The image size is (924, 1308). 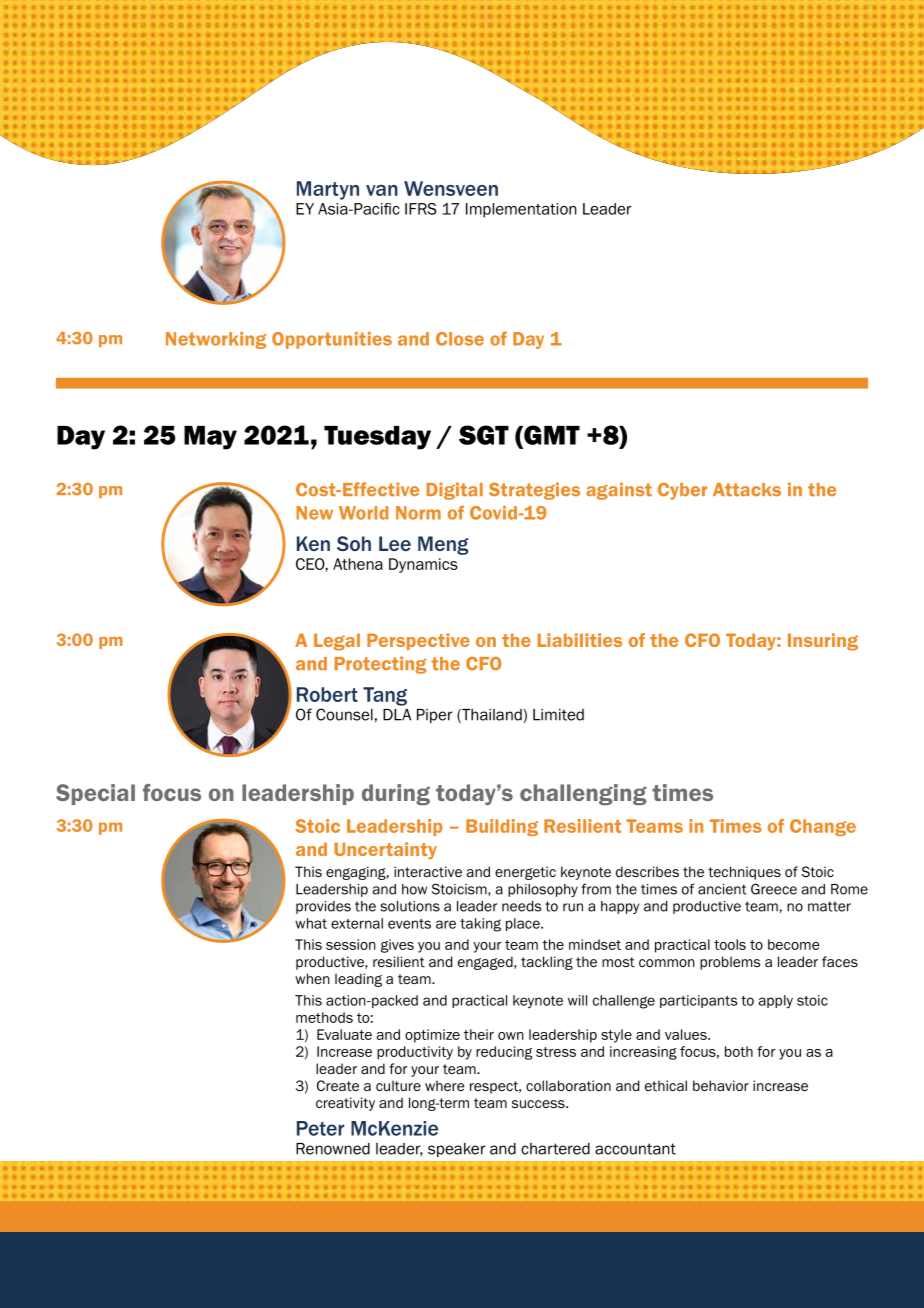 I want to click on Digital, so click(x=455, y=491).
